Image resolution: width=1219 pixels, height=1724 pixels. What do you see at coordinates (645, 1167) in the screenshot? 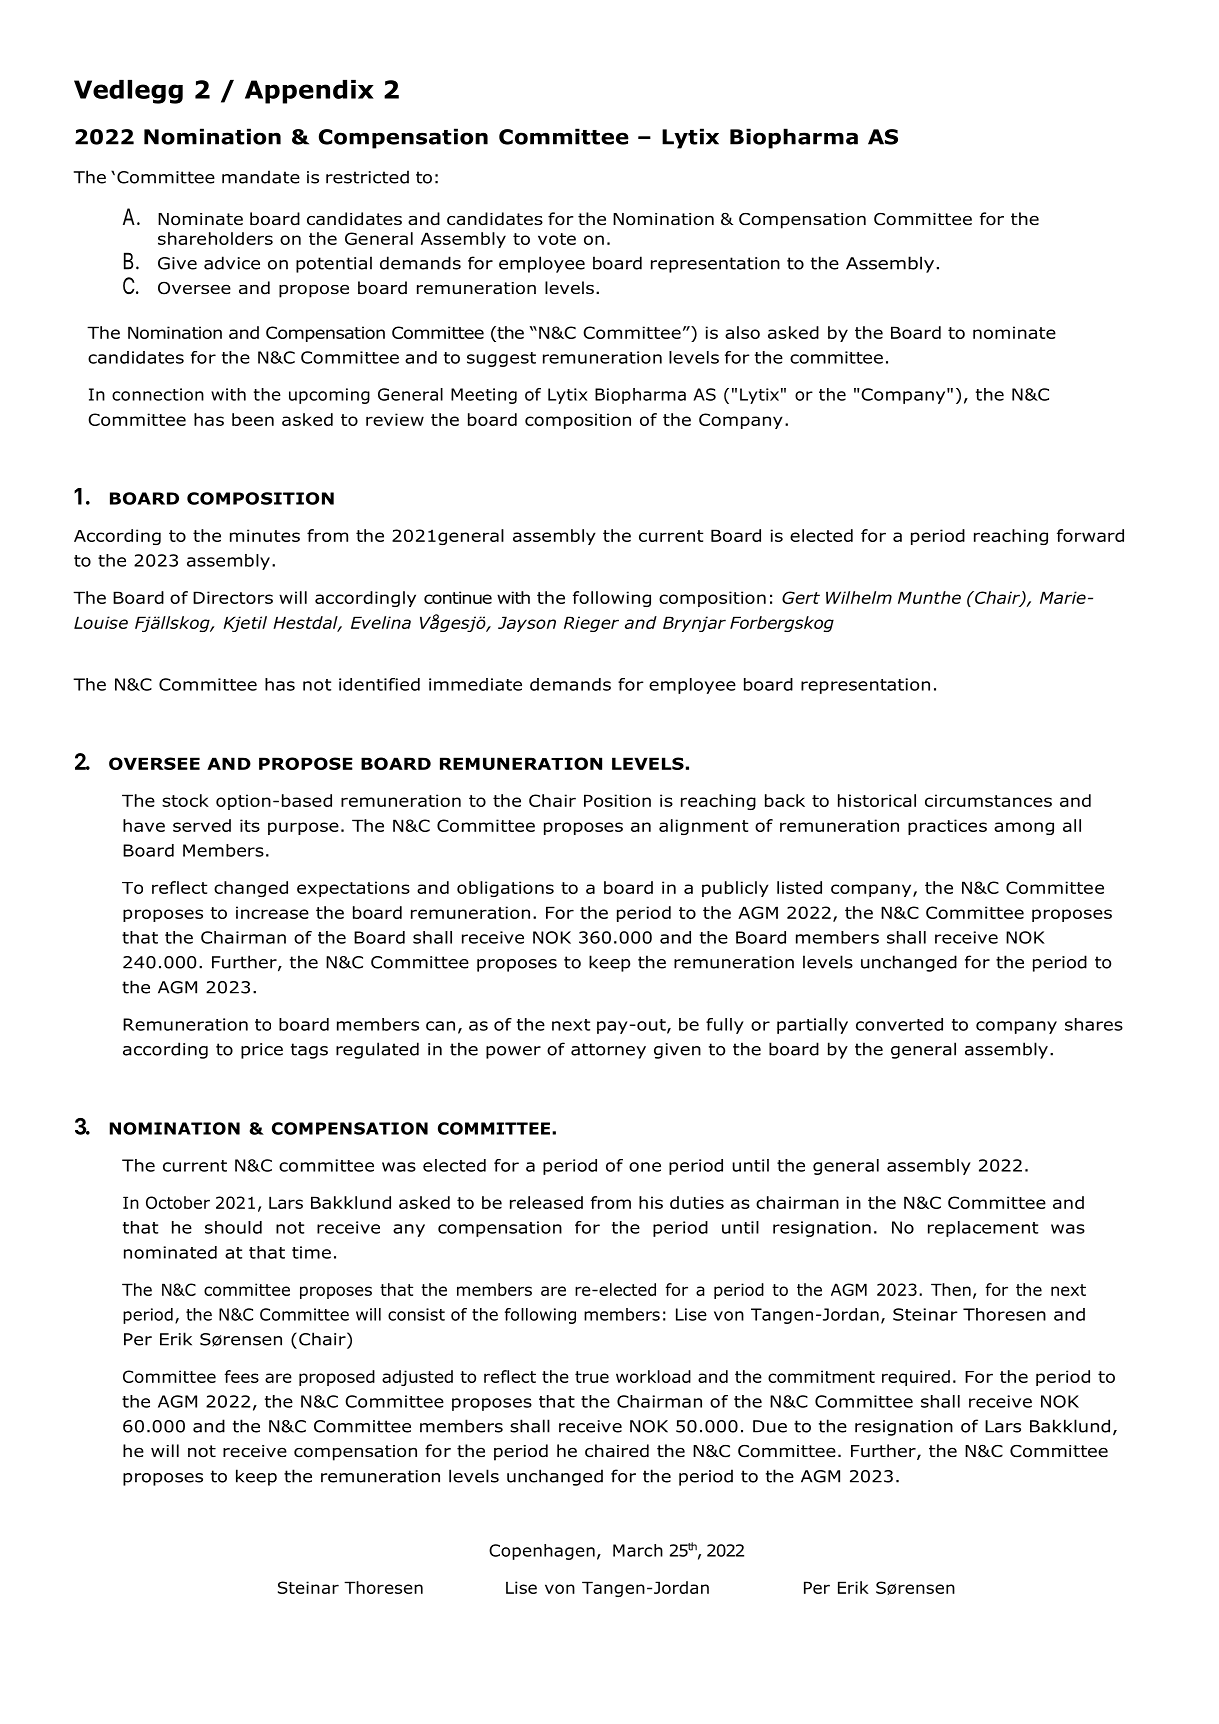
I see `one` at bounding box center [645, 1167].
